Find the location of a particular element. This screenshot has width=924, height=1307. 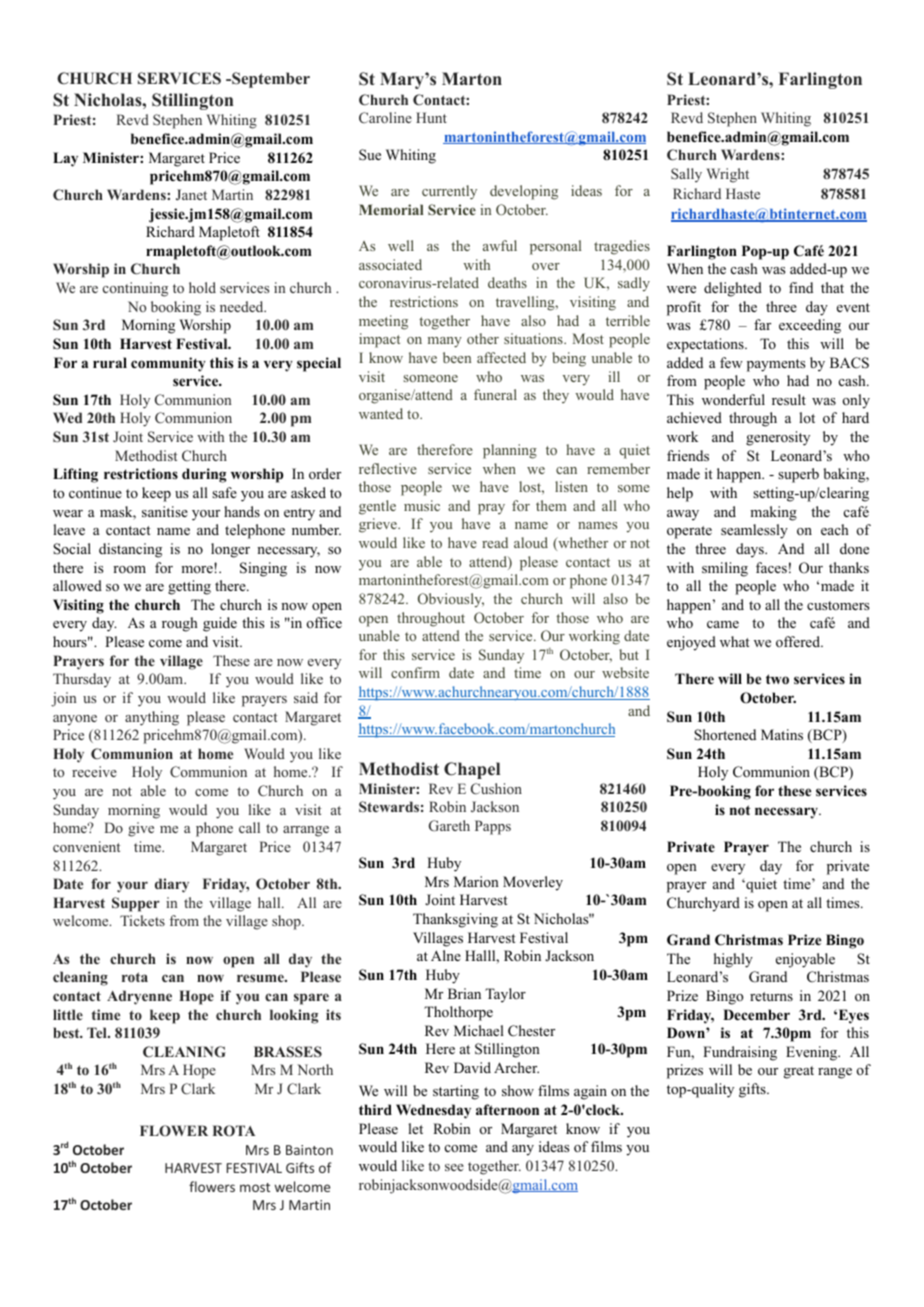

Lay is located at coordinates (65, 159).
